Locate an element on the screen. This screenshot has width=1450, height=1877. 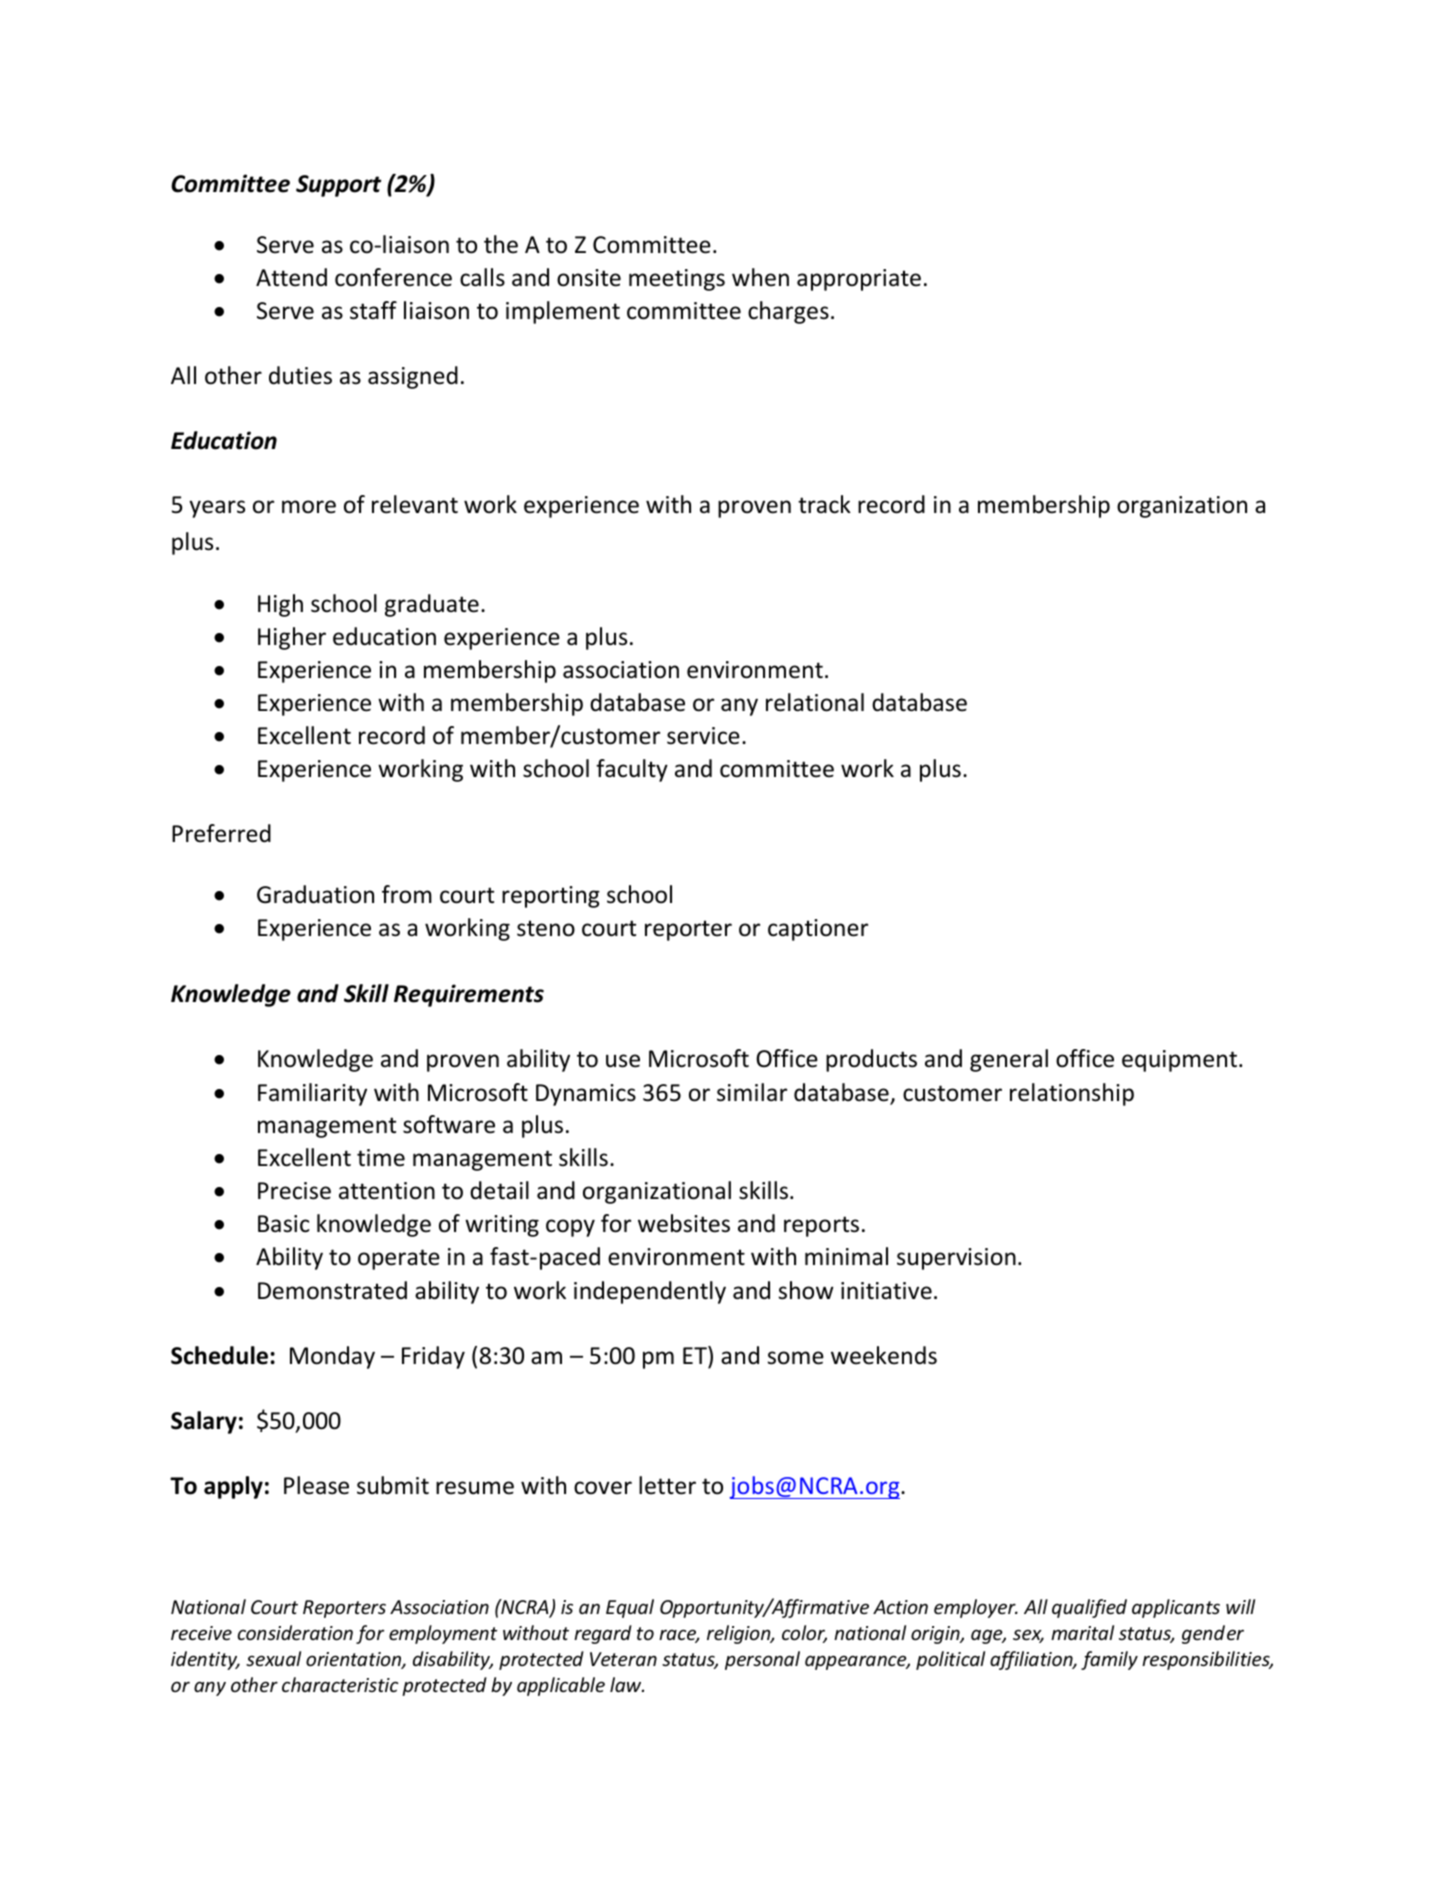
graduate is located at coordinates (432, 605).
